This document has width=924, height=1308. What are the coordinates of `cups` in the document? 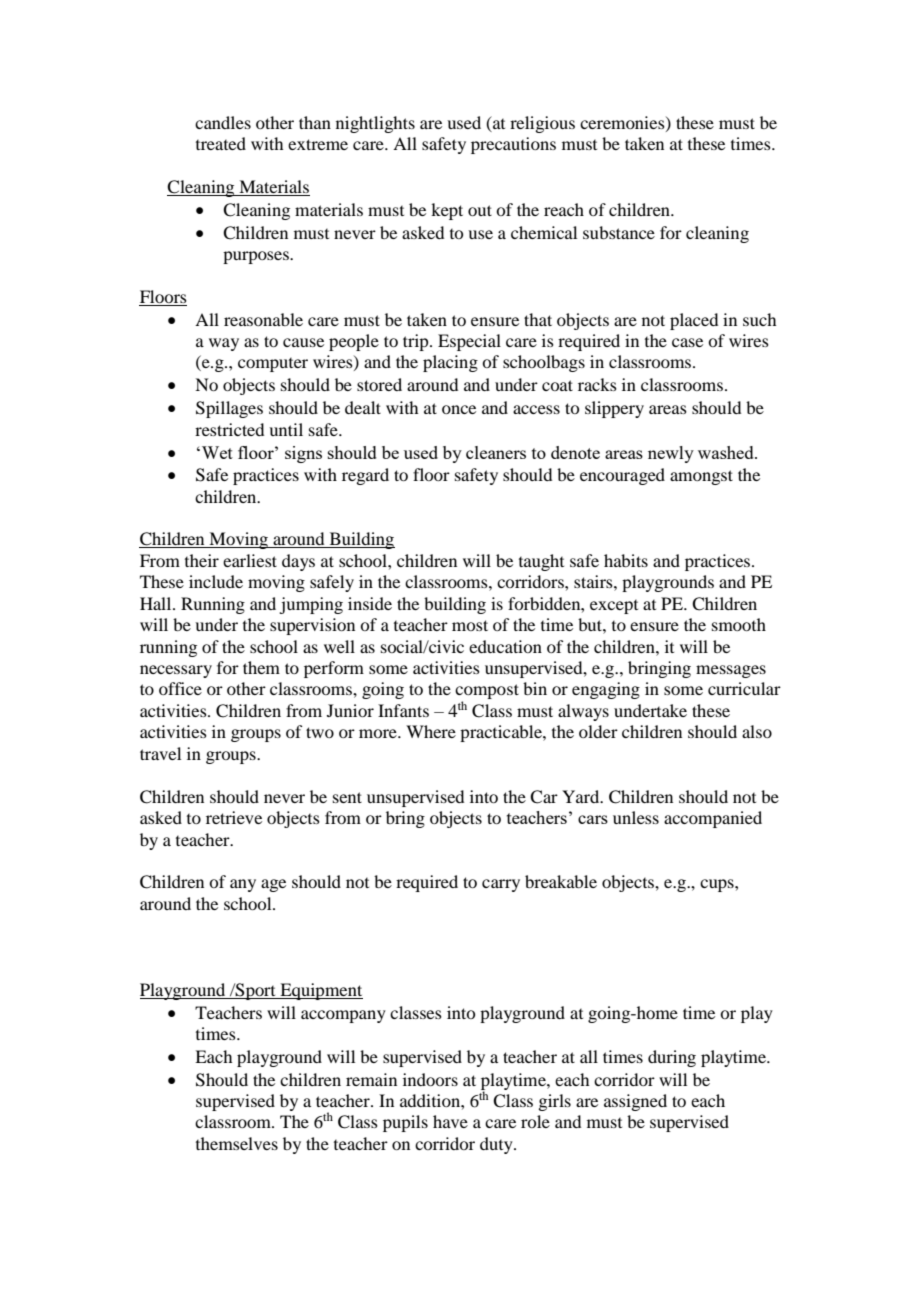 It's located at (718, 885).
